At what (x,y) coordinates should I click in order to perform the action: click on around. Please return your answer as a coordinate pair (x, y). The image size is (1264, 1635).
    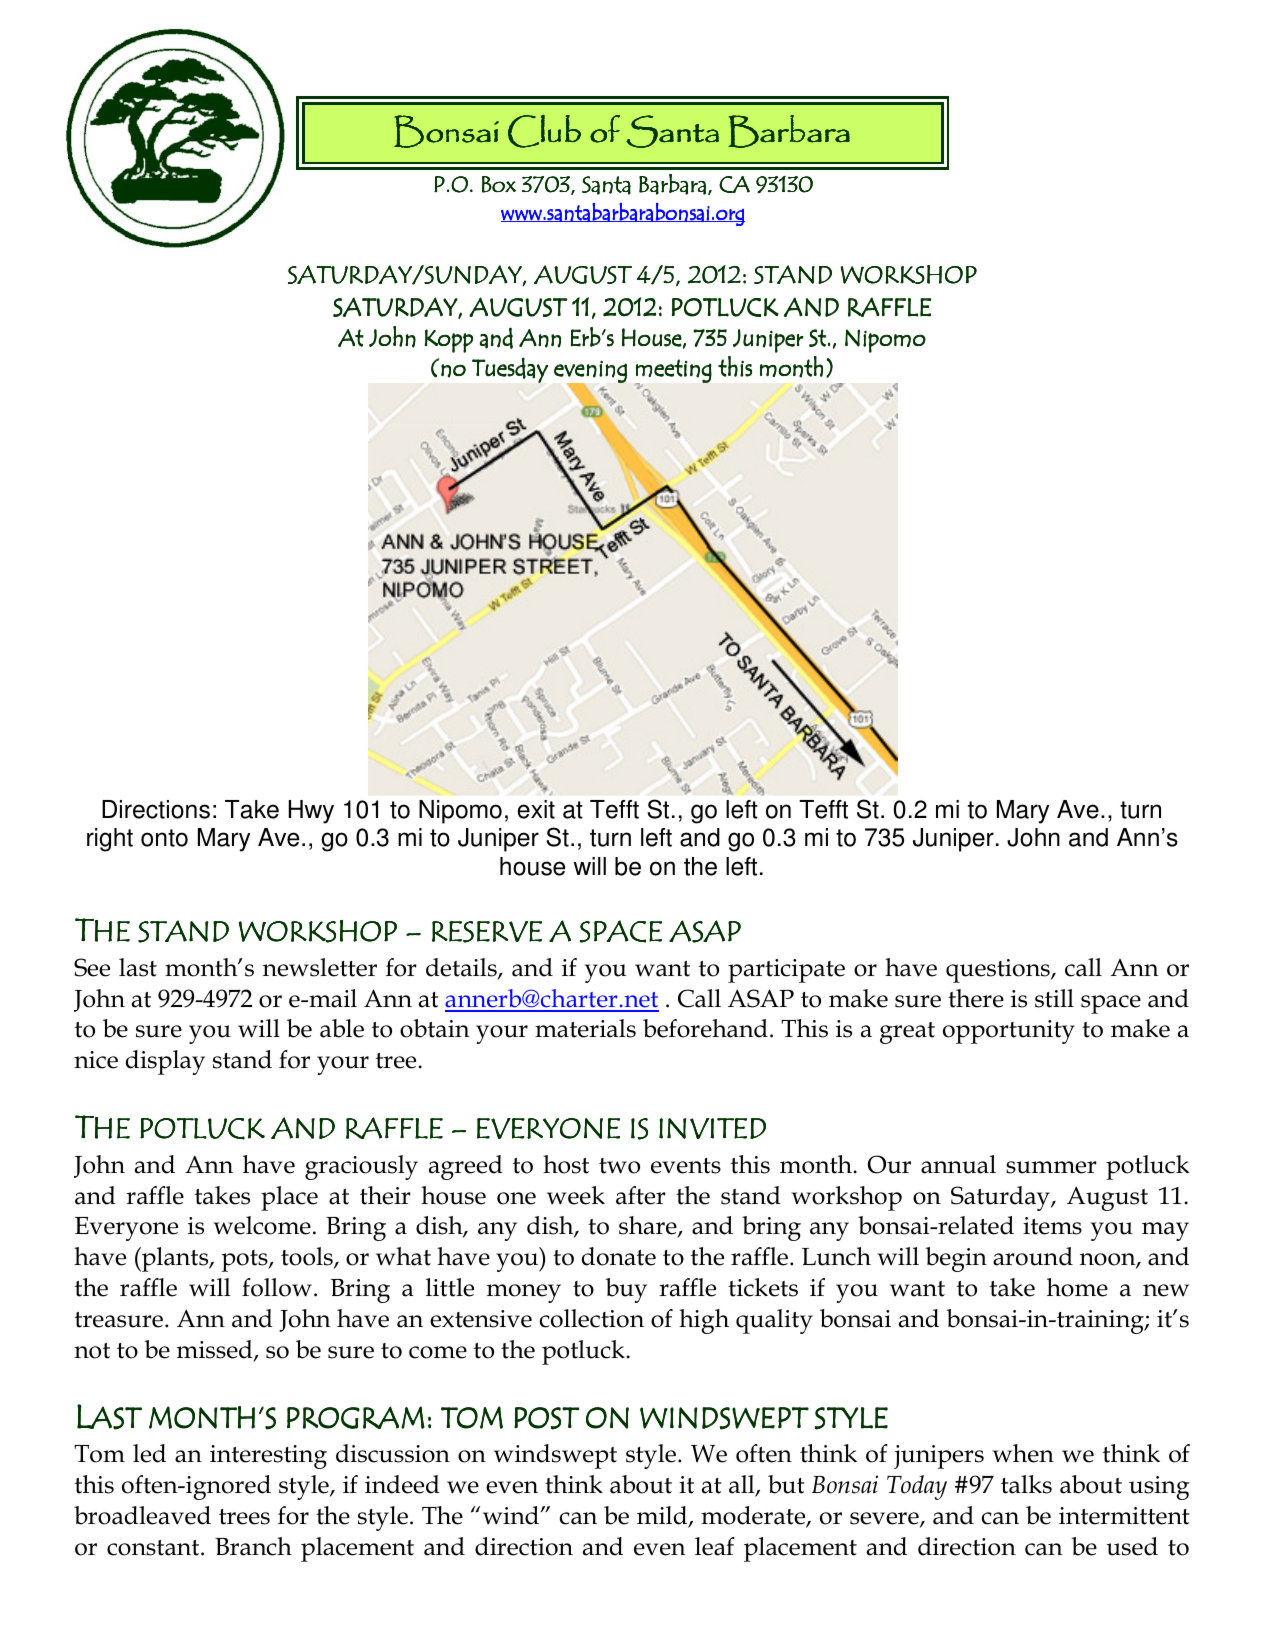
    Looking at the image, I should click on (1033, 1256).
